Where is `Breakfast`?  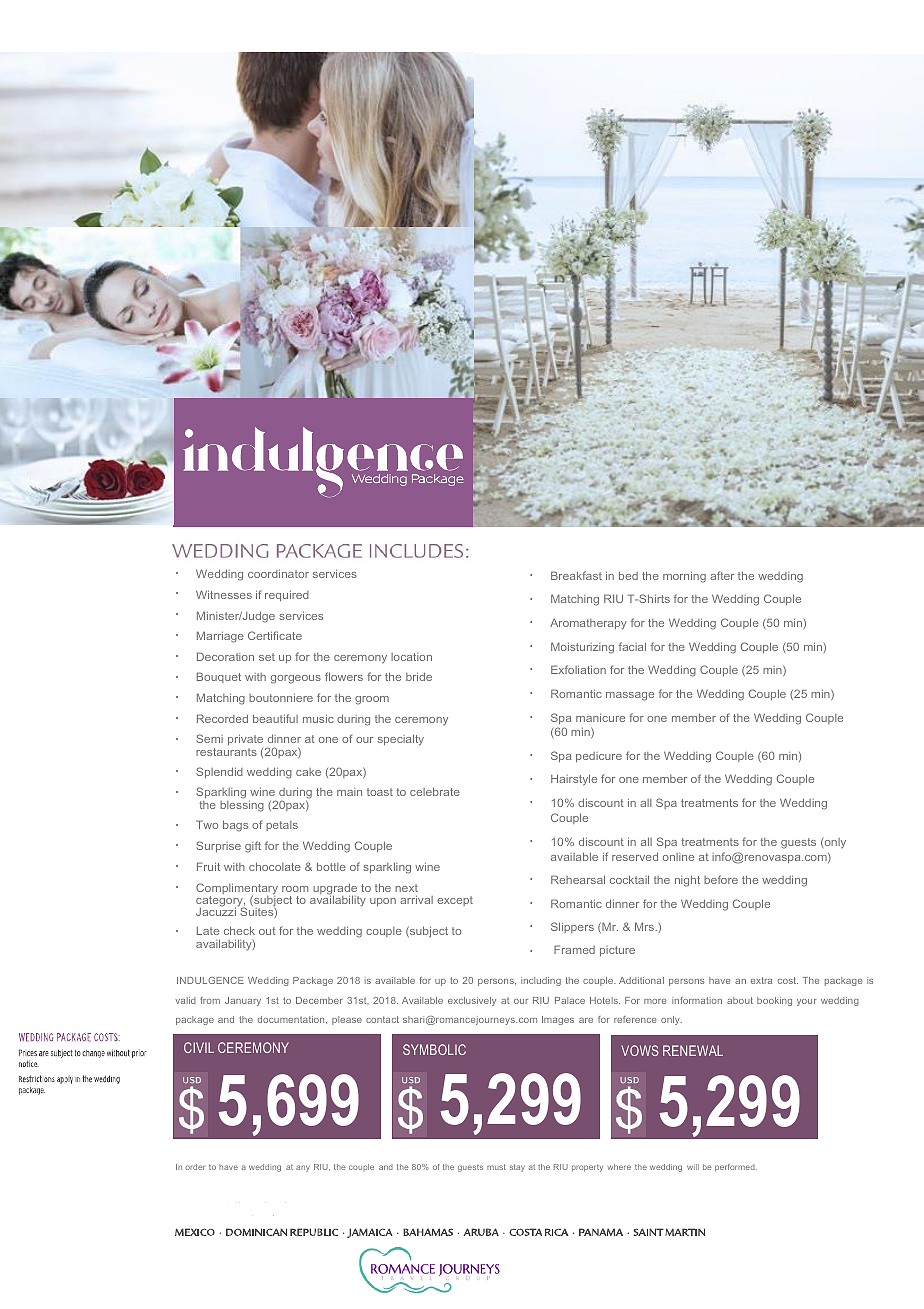 Breakfast is located at coordinates (576, 575).
